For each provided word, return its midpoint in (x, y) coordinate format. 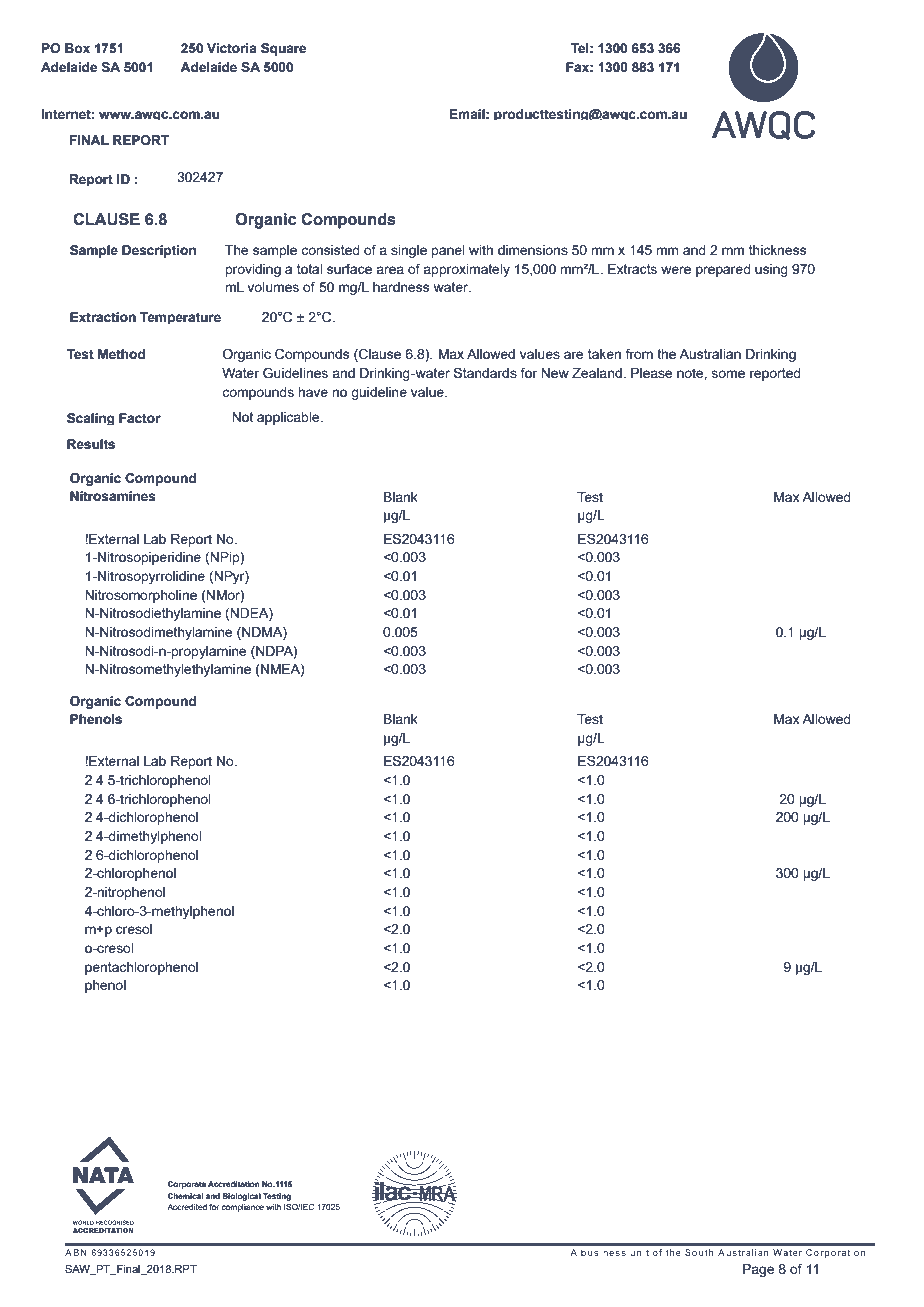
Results (91, 444)
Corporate (187, 1185)
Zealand (598, 373)
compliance (243, 1208)
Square (283, 49)
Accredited (187, 1207)
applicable (289, 418)
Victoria (232, 48)
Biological (241, 1197)
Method (121, 354)
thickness (777, 250)
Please (652, 373)
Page (759, 1270)
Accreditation (233, 1184)
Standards (485, 372)
